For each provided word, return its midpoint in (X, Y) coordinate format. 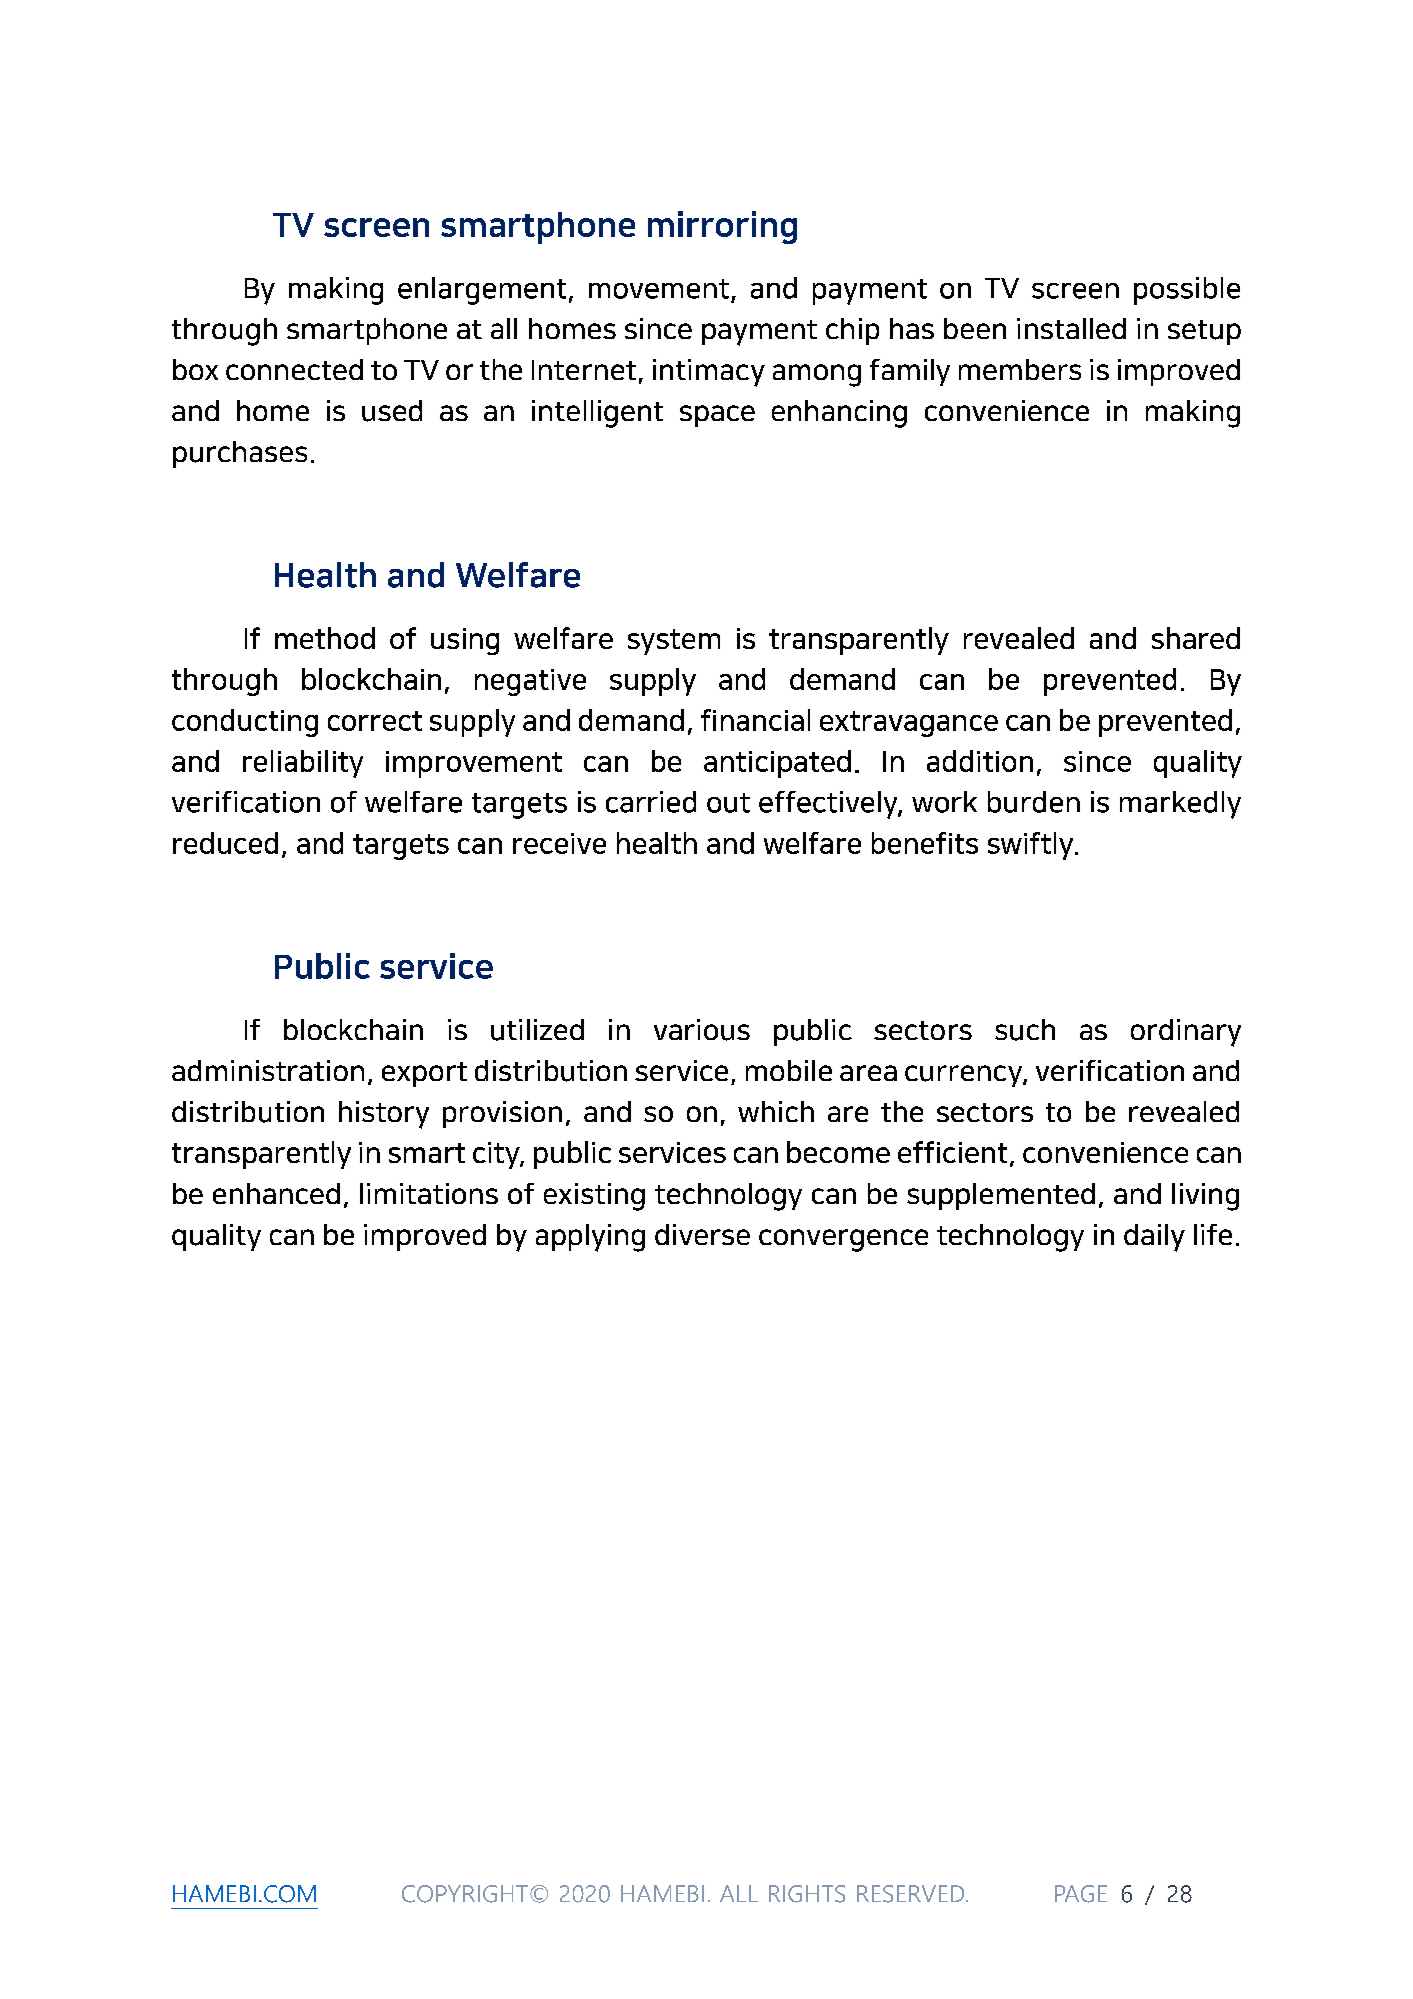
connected (294, 369)
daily (1154, 1238)
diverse (702, 1234)
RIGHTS (807, 1894)
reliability (303, 764)
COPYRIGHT (465, 1894)
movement (659, 289)
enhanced (276, 1193)
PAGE (1081, 1894)
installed (1071, 328)
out (728, 803)
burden (1034, 802)
